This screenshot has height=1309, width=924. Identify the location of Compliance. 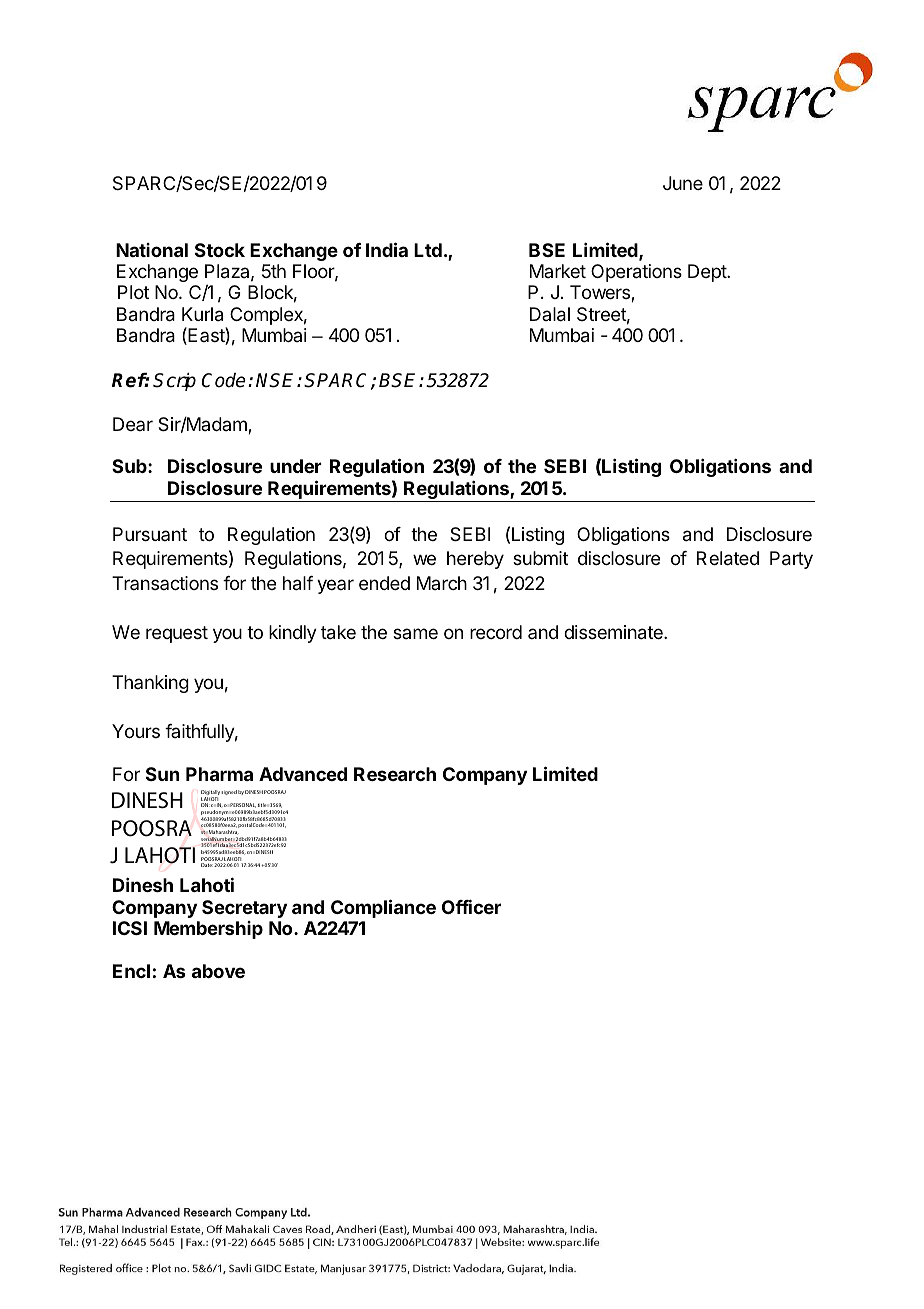
(383, 908).
